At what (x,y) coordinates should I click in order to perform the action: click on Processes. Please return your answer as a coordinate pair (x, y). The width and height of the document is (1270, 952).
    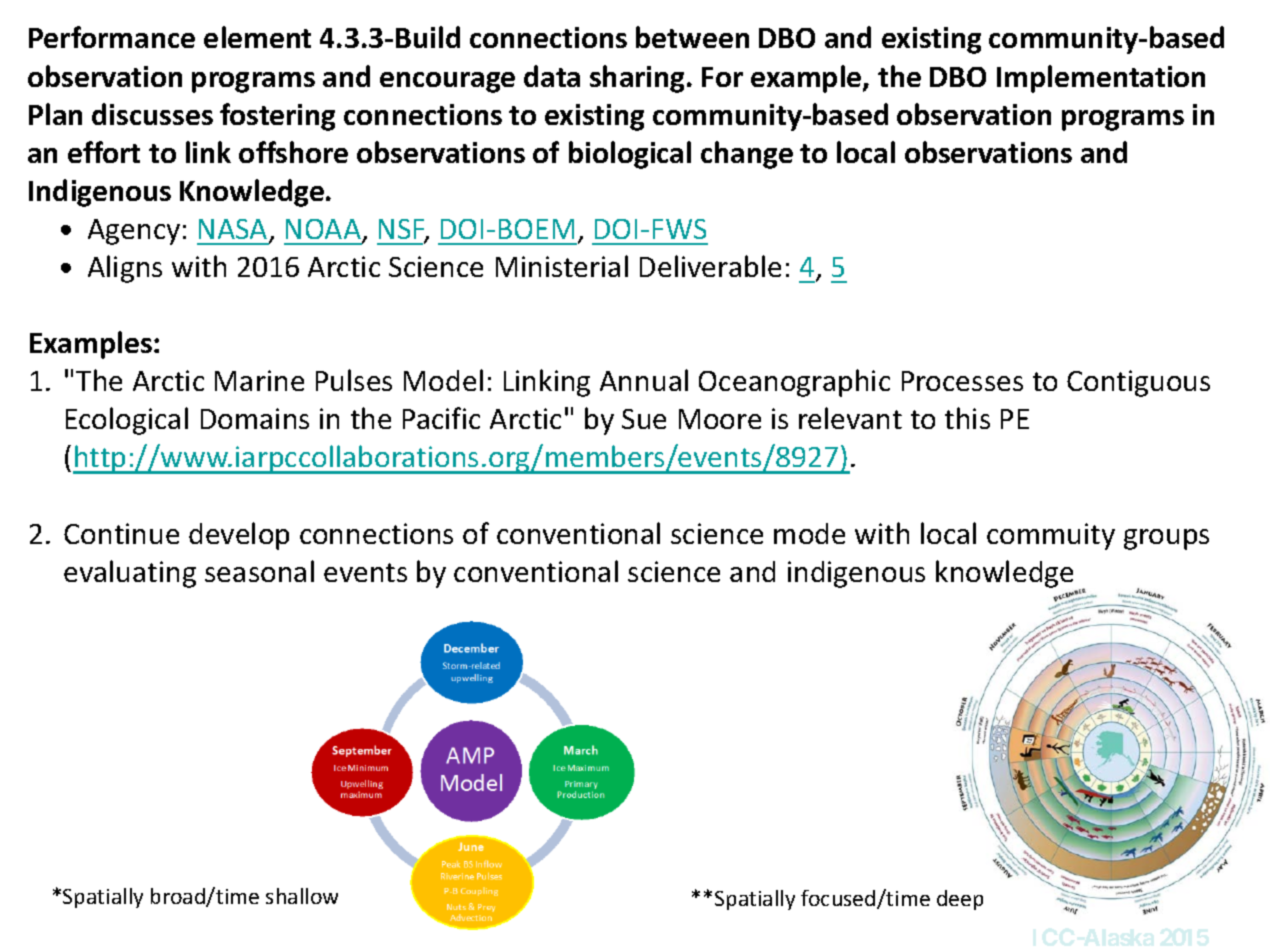
    Looking at the image, I should click on (962, 381).
